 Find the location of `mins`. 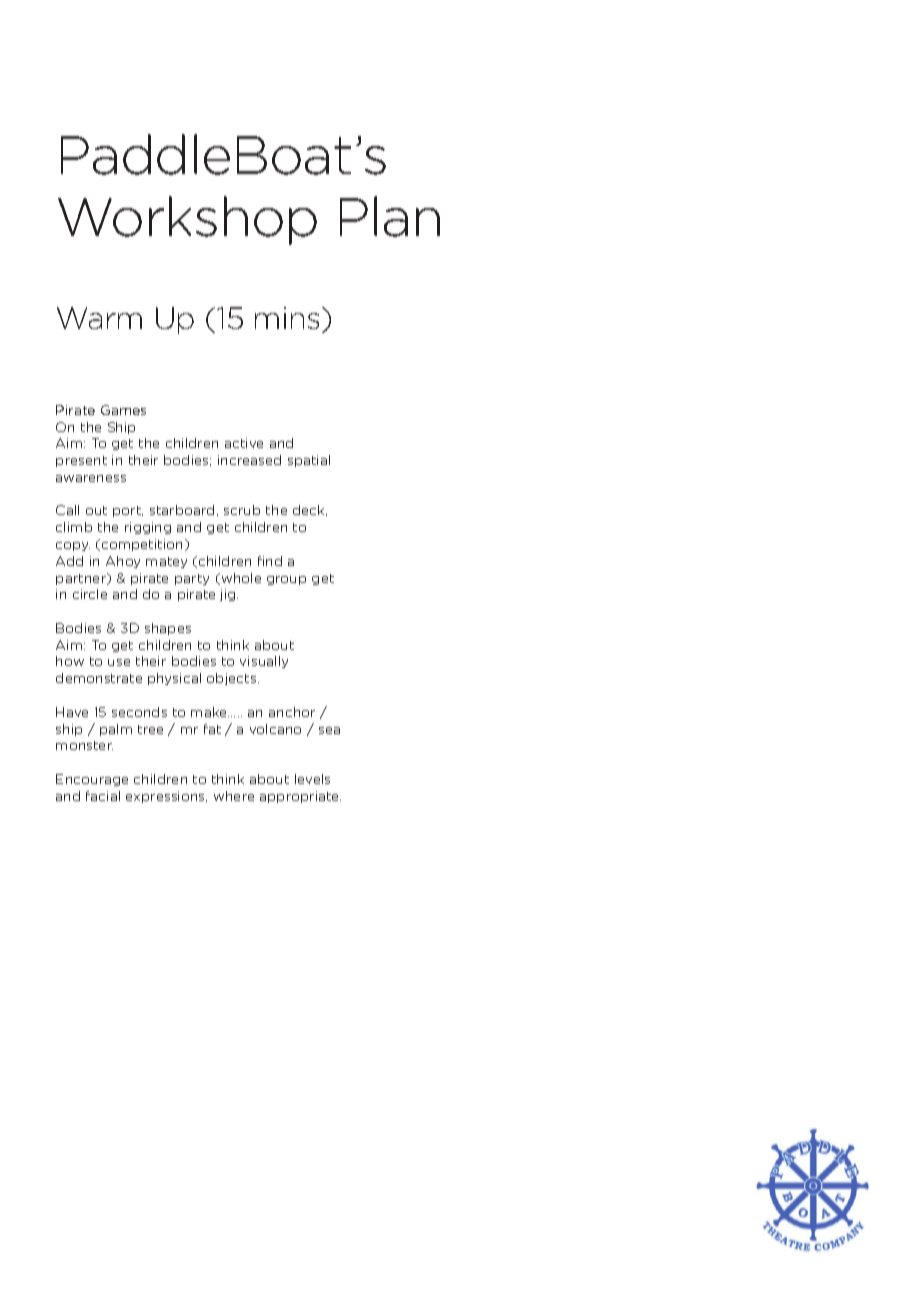

mins is located at coordinates (289, 318).
